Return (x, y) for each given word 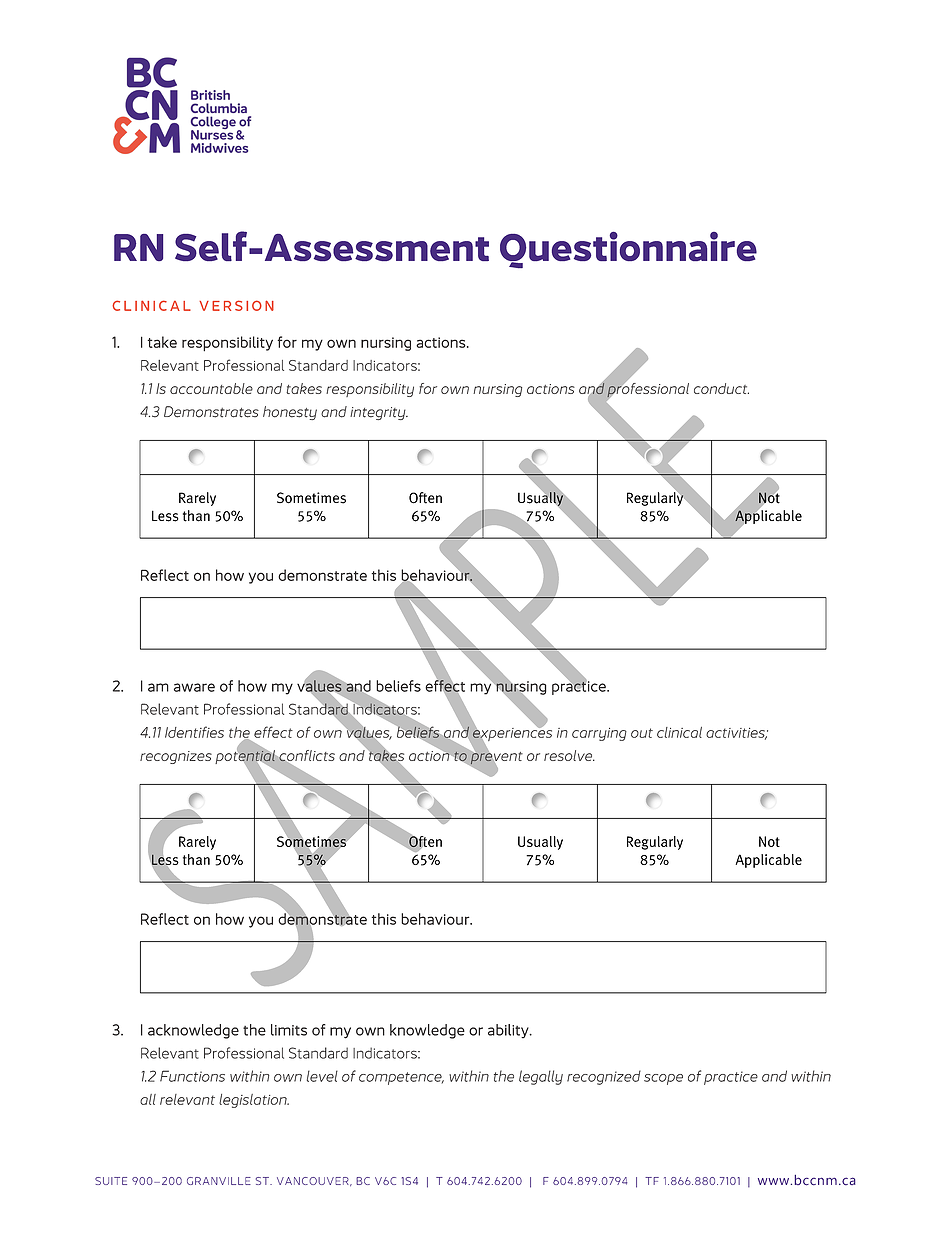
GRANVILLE (219, 1181)
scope (663, 1079)
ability (509, 1031)
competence (401, 1078)
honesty (290, 413)
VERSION (236, 305)
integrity (379, 413)
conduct (721, 388)
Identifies (194, 732)
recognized (604, 1077)
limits (289, 1030)
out (642, 733)
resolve (569, 755)
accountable (211, 388)
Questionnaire (628, 249)
